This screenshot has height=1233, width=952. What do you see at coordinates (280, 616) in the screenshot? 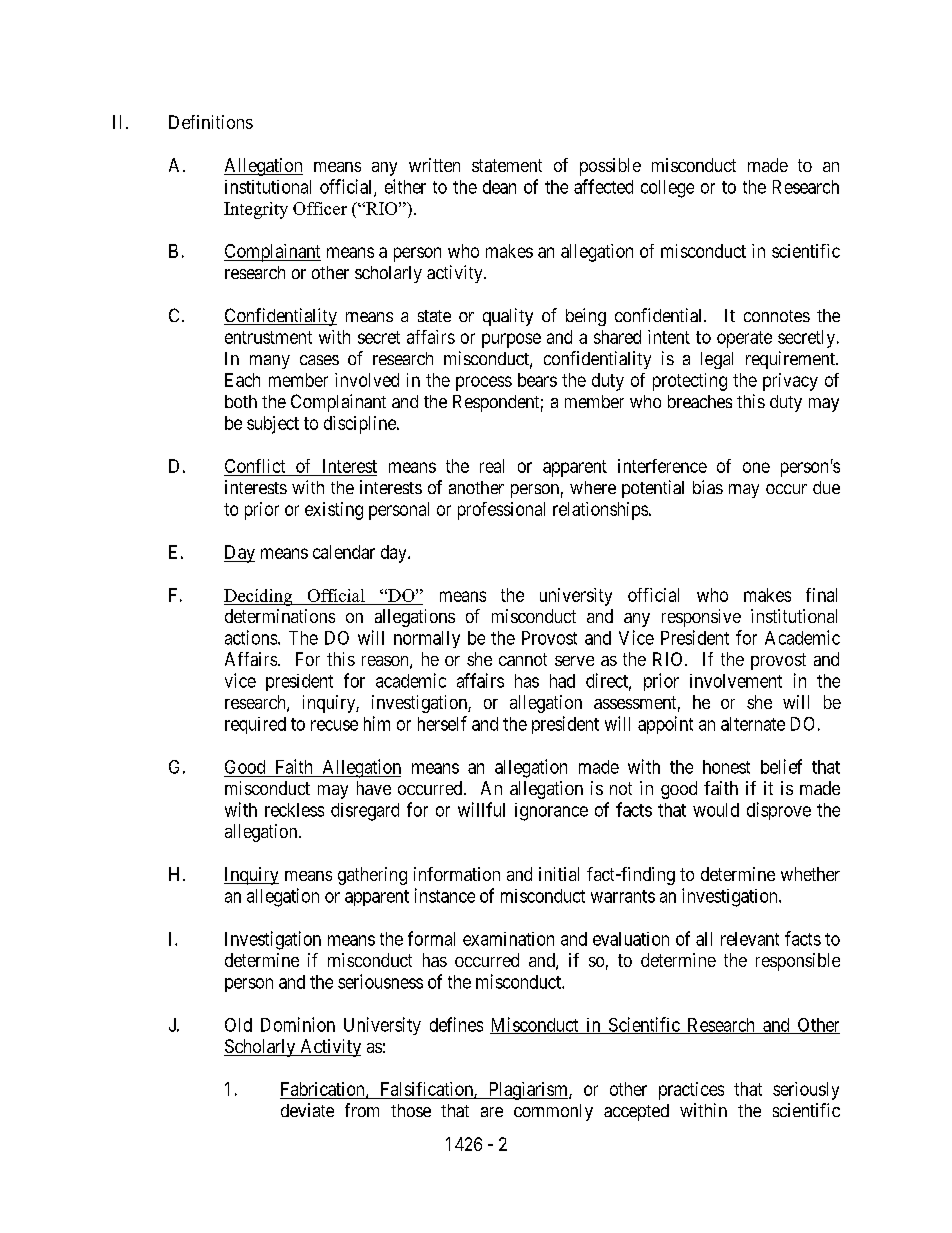
I see `determinations` at bounding box center [280, 616].
